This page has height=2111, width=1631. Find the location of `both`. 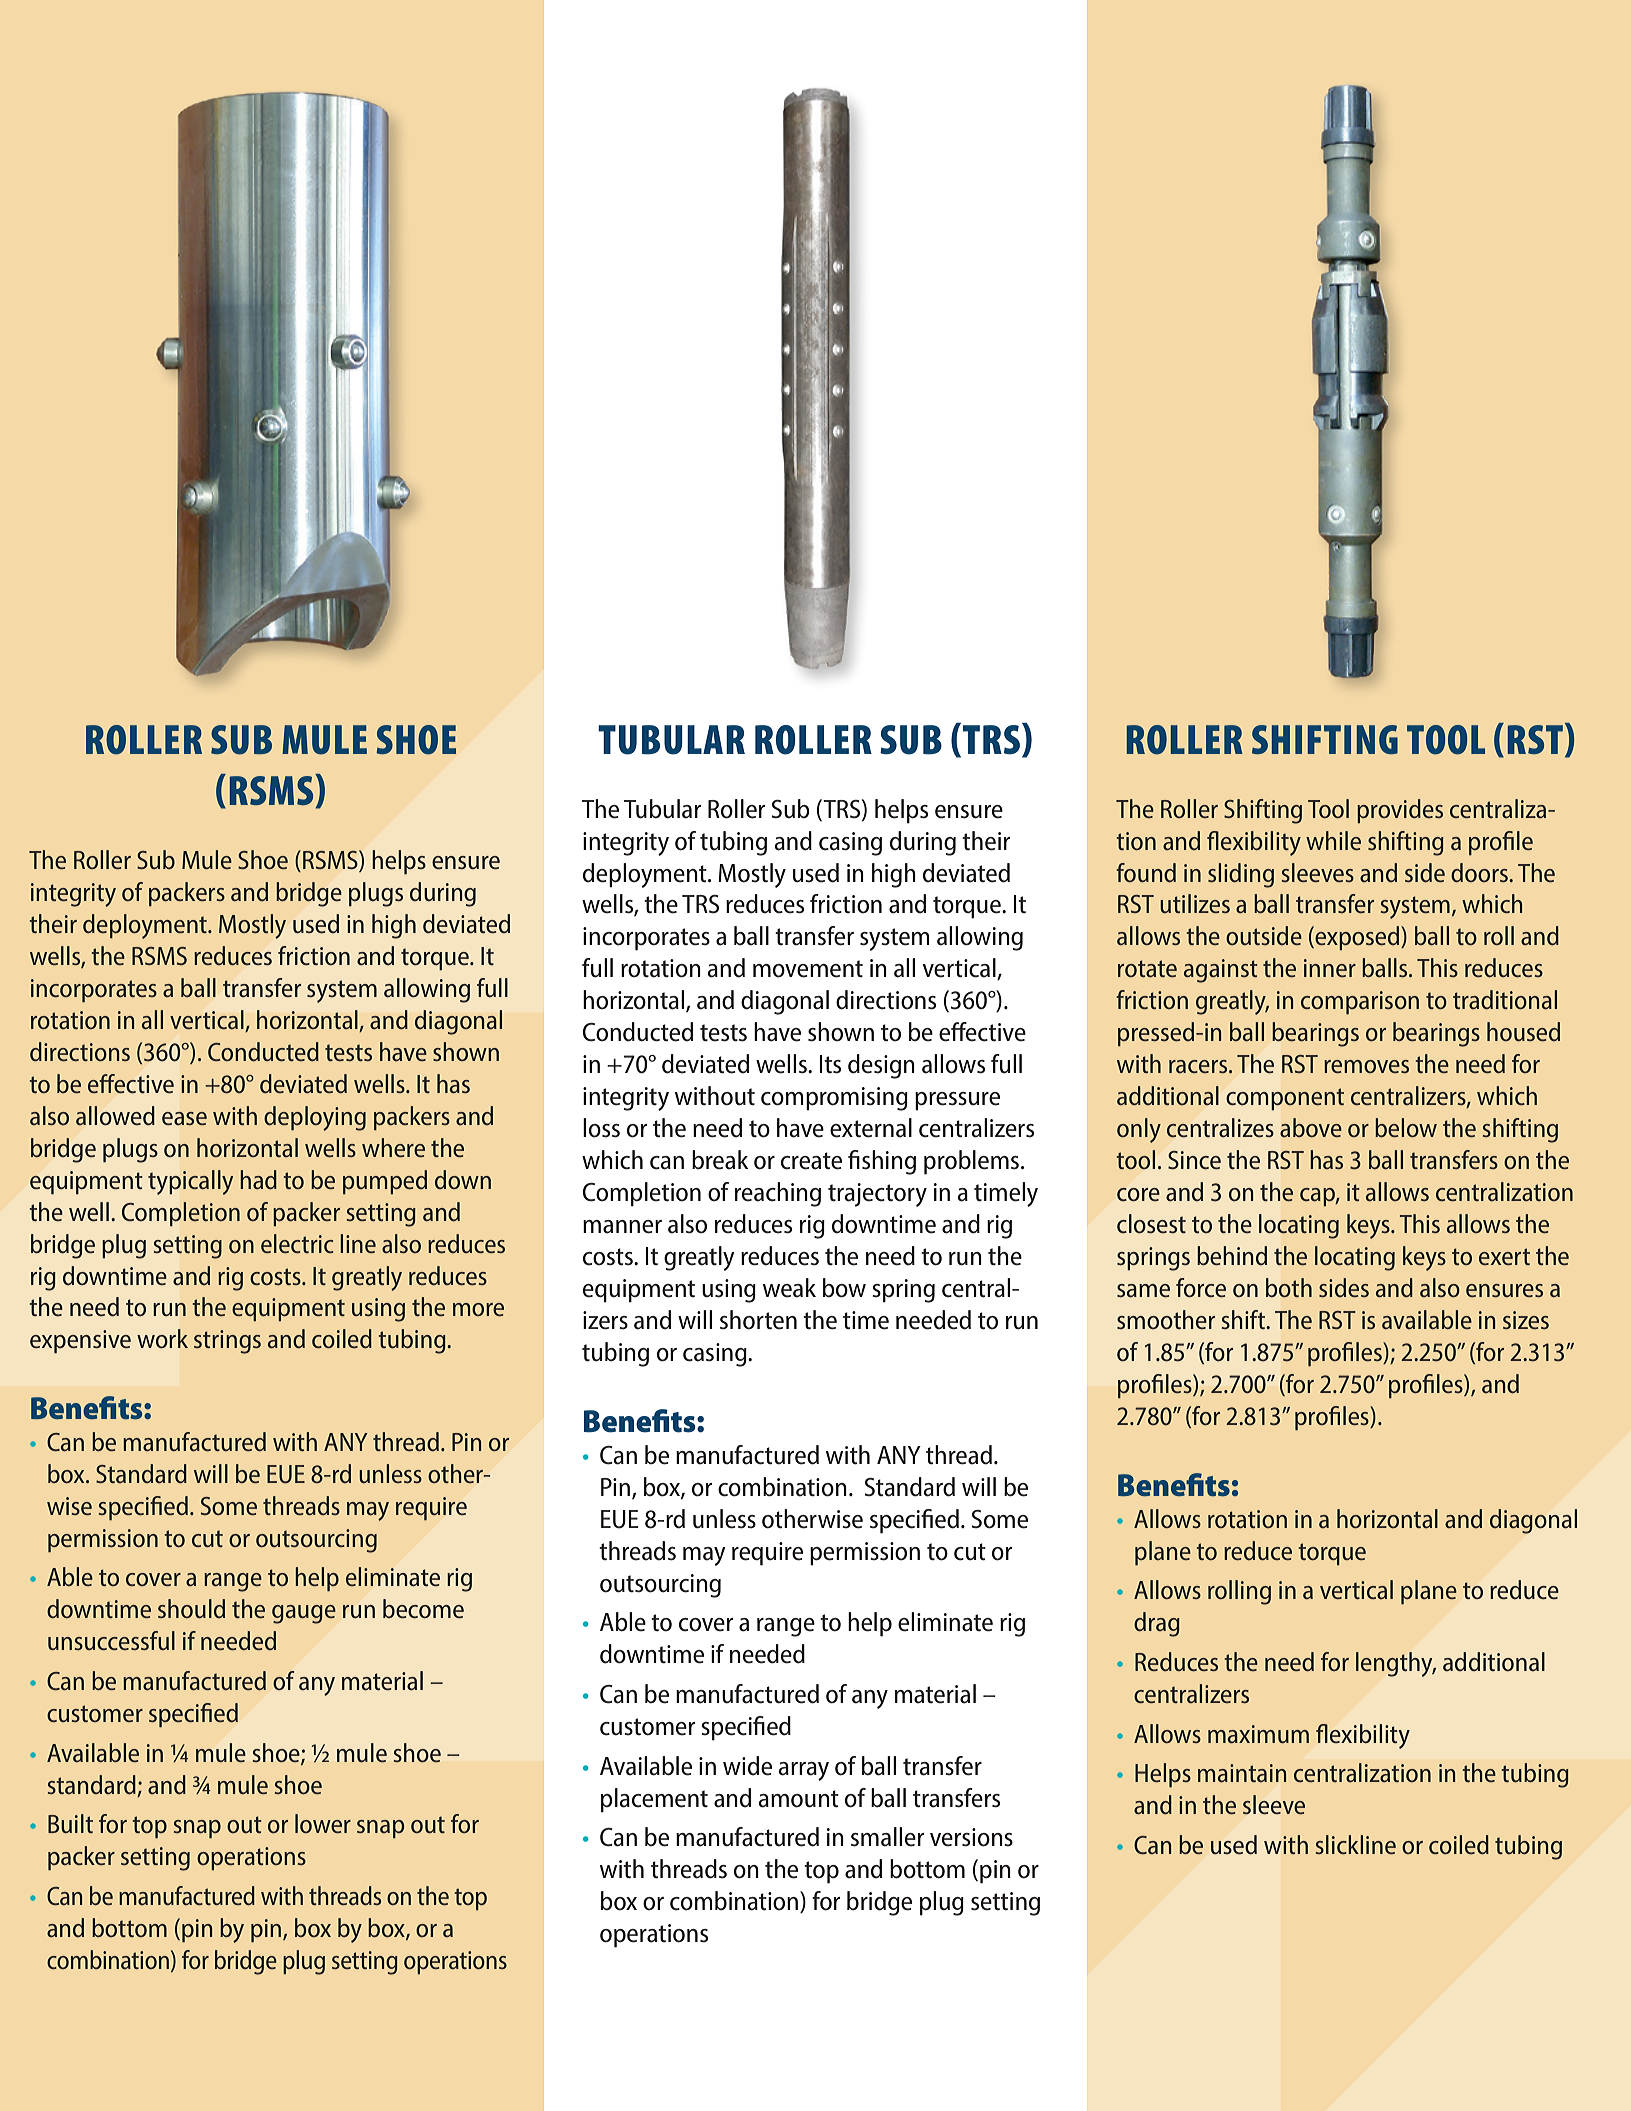

both is located at coordinates (1289, 1287).
